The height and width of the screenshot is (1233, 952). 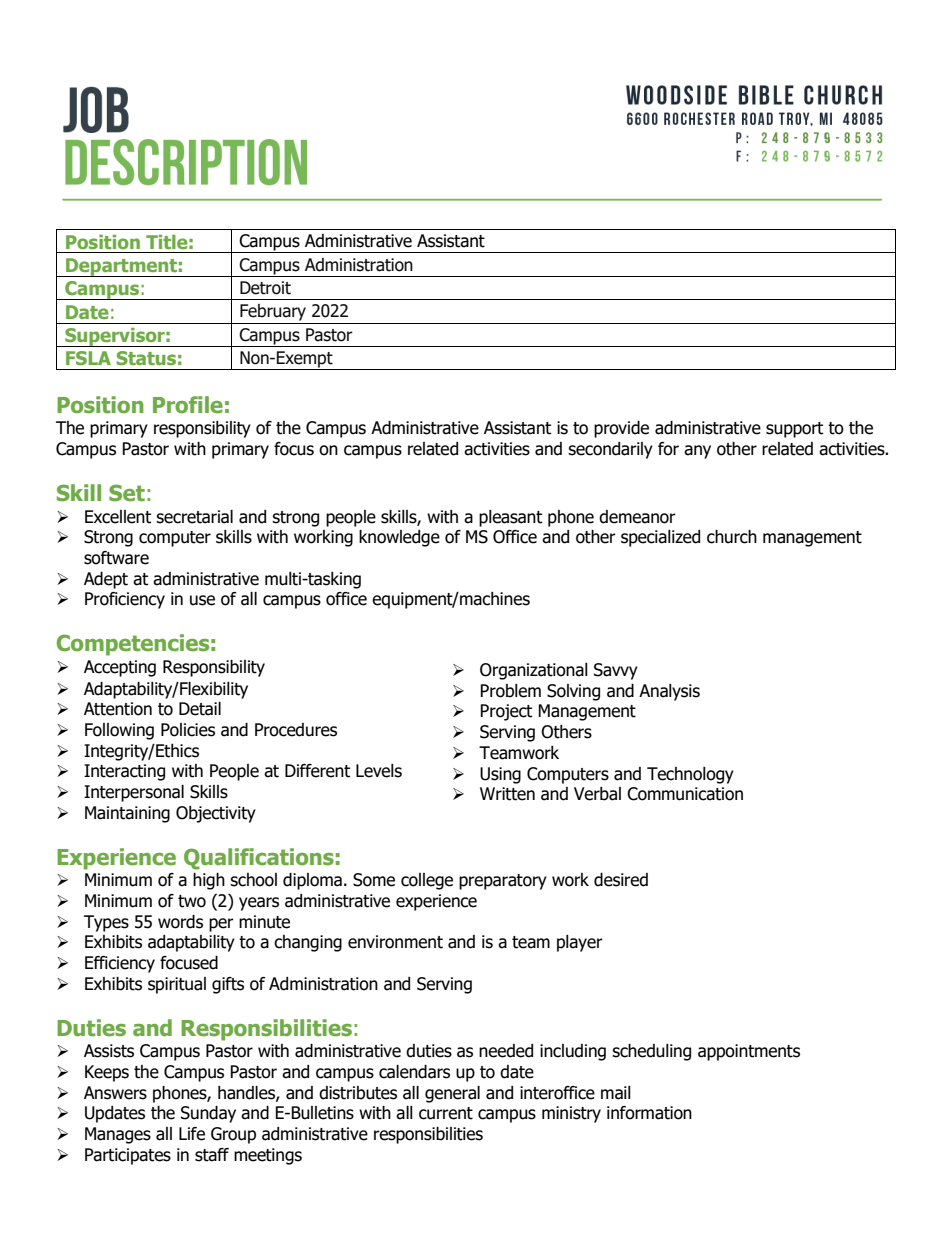 What do you see at coordinates (273, 312) in the screenshot?
I see `February` at bounding box center [273, 312].
